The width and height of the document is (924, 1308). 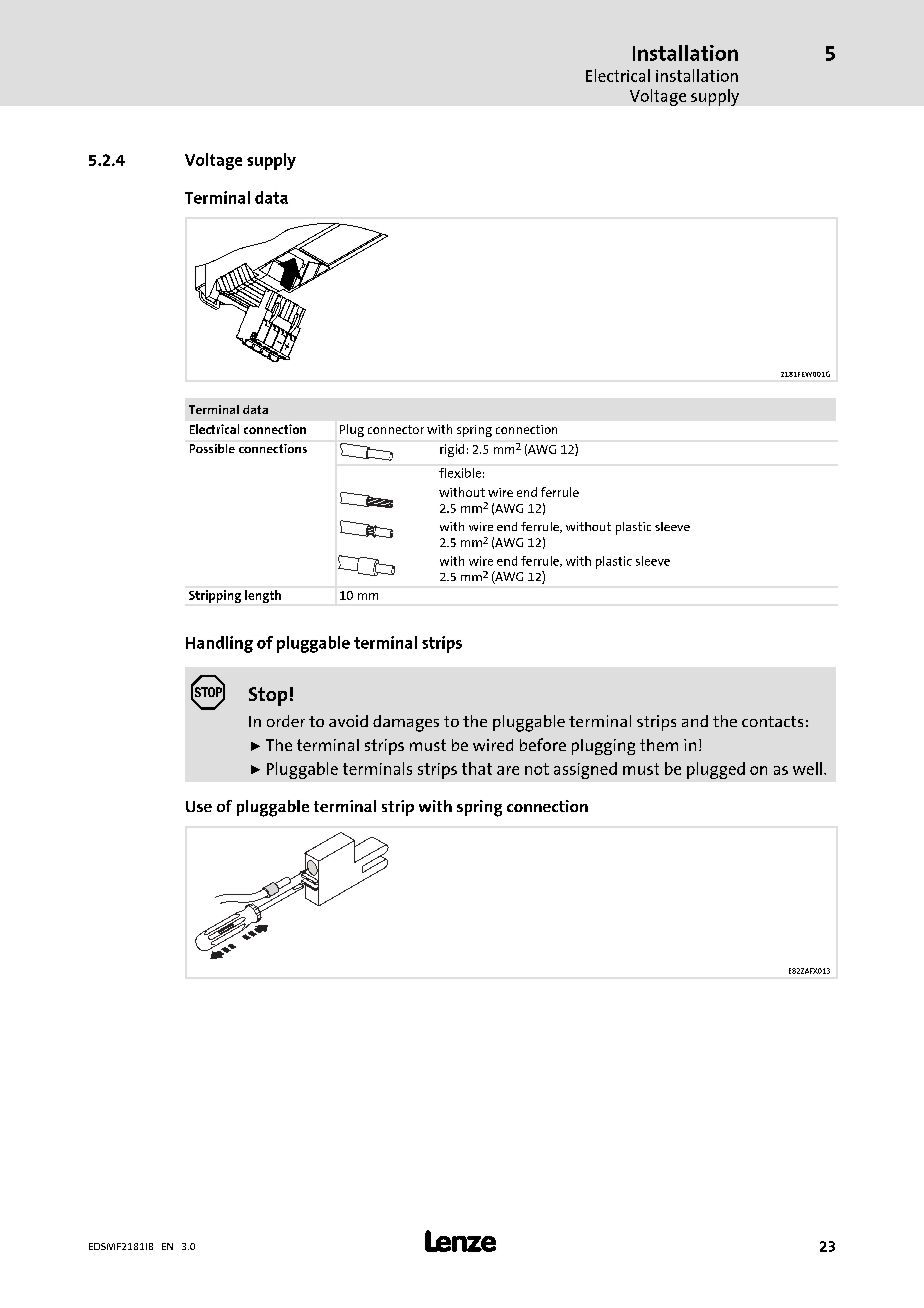 I want to click on contacts, so click(x=772, y=721).
